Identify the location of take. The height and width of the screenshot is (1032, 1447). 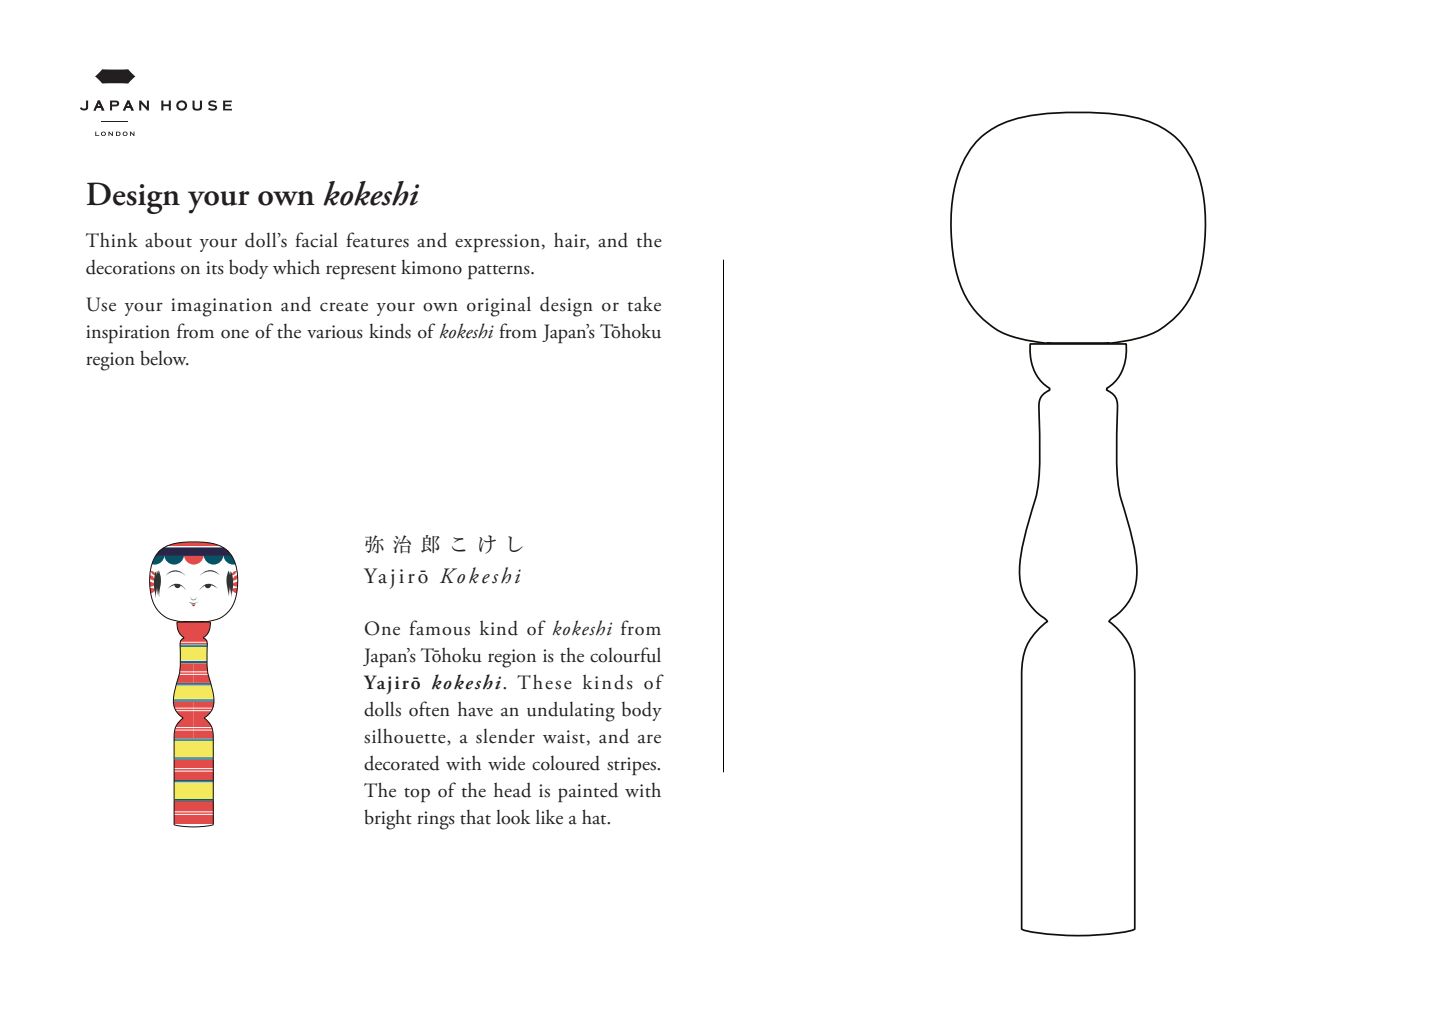
(644, 304).
